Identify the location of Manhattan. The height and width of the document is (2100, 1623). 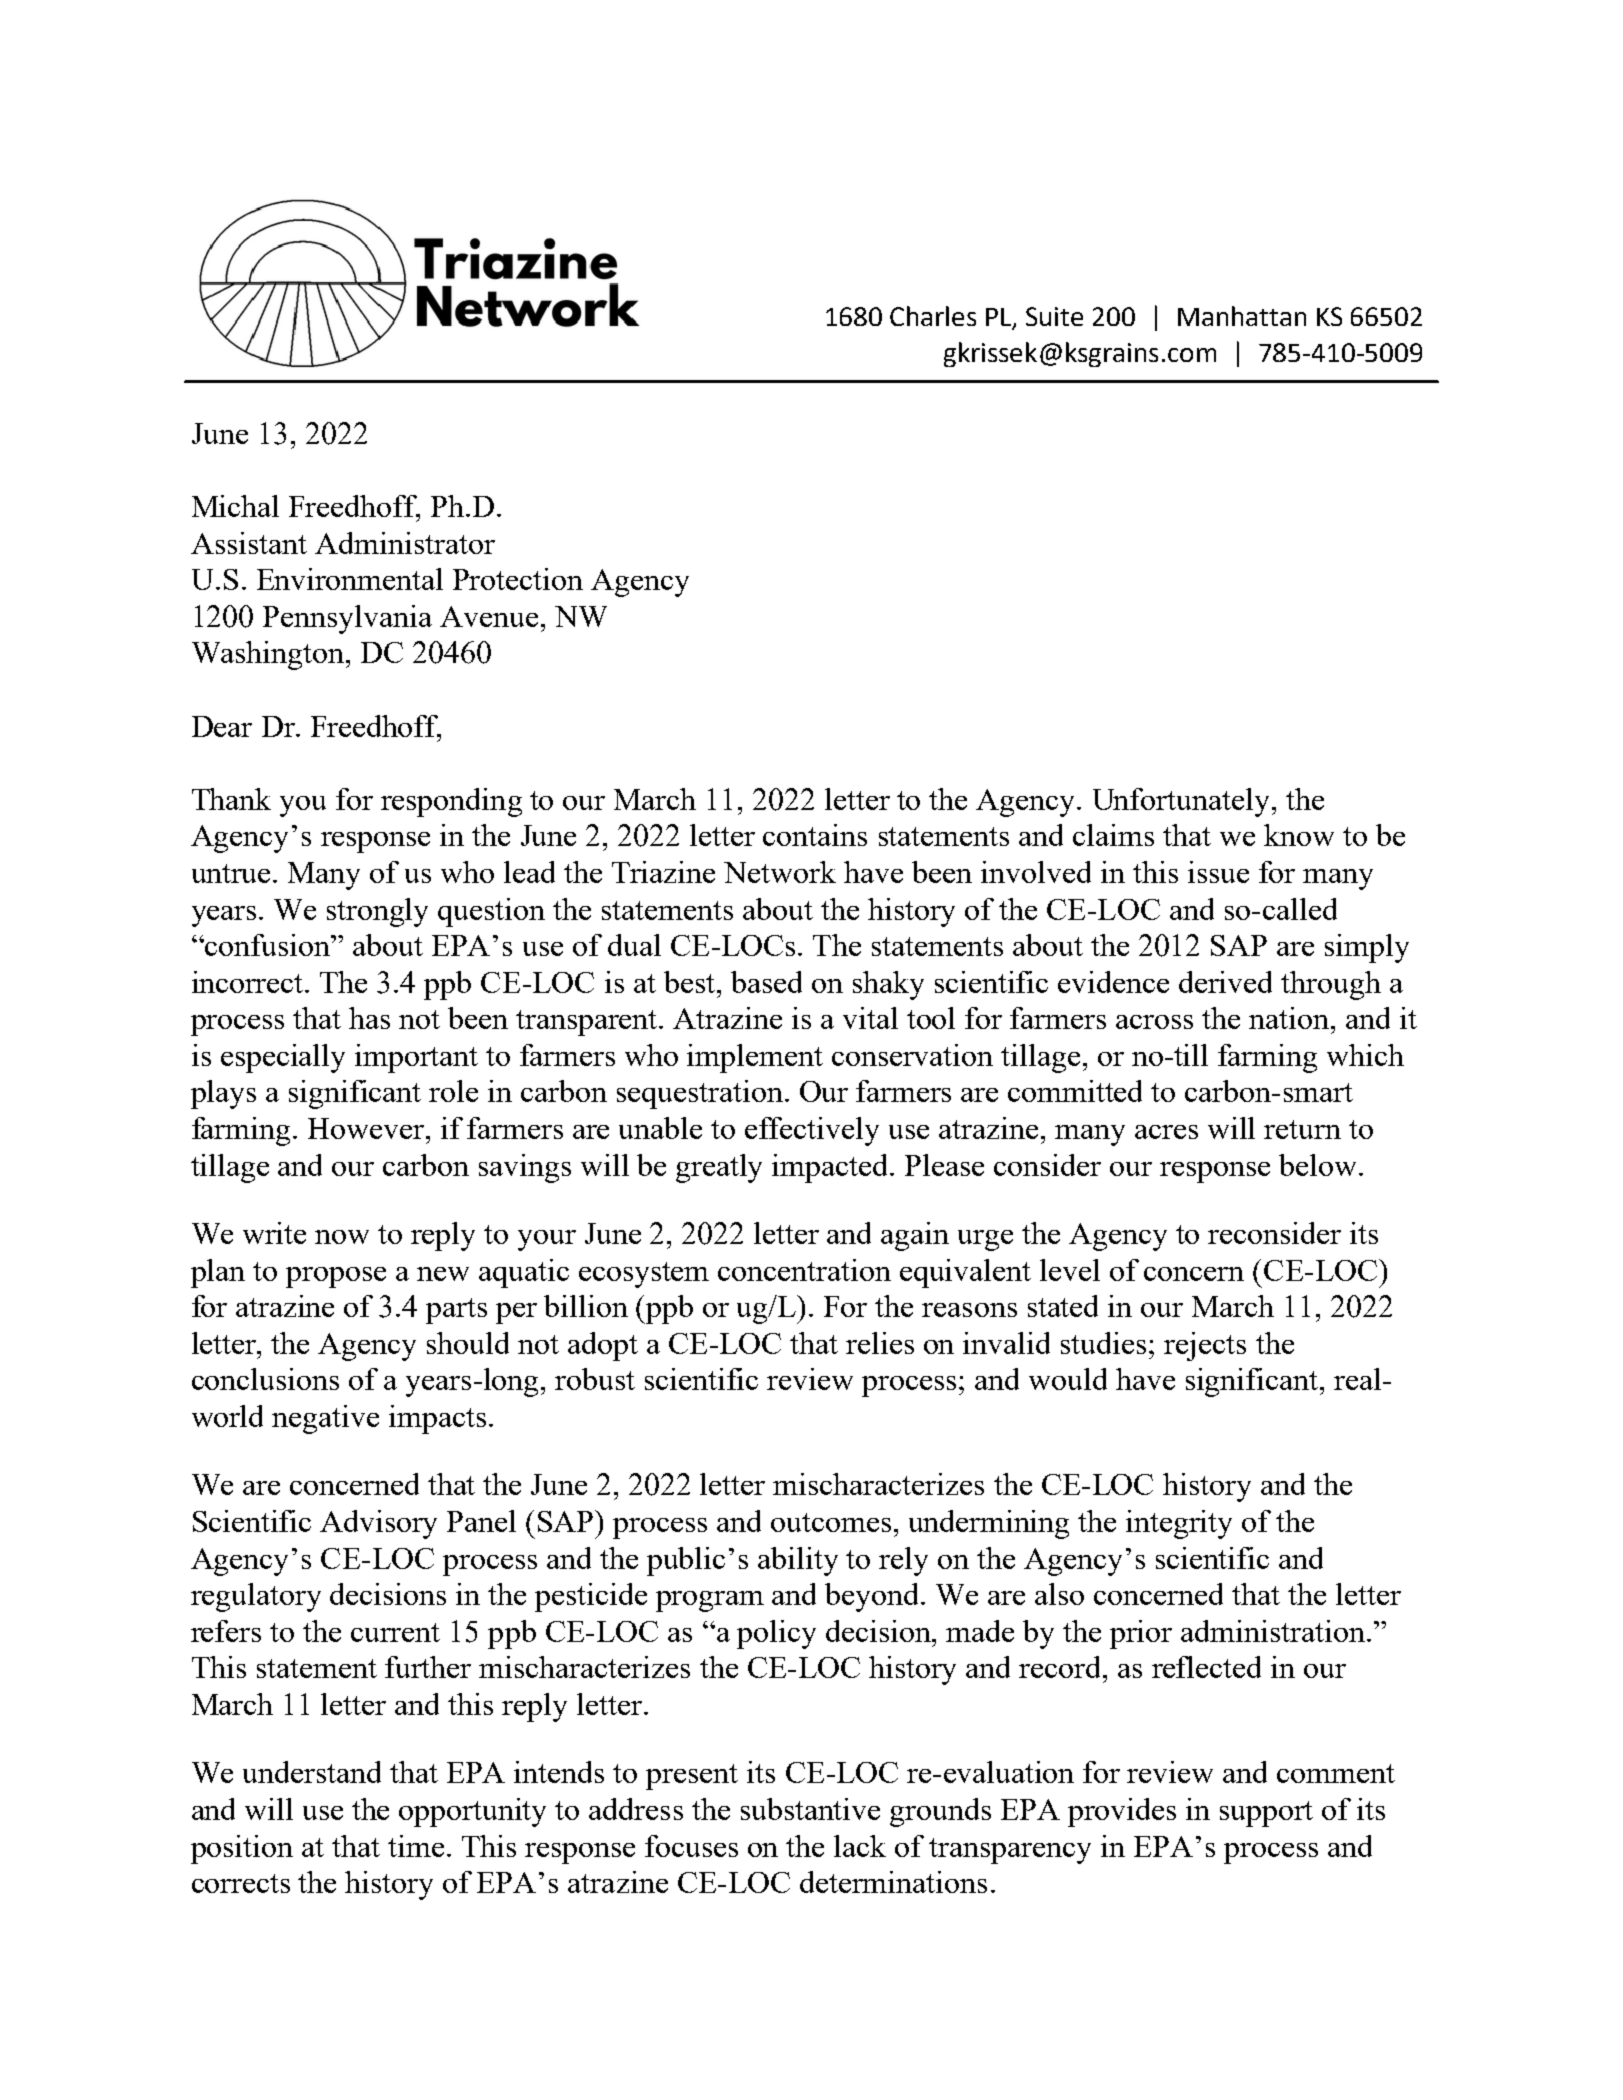
(1242, 316).
